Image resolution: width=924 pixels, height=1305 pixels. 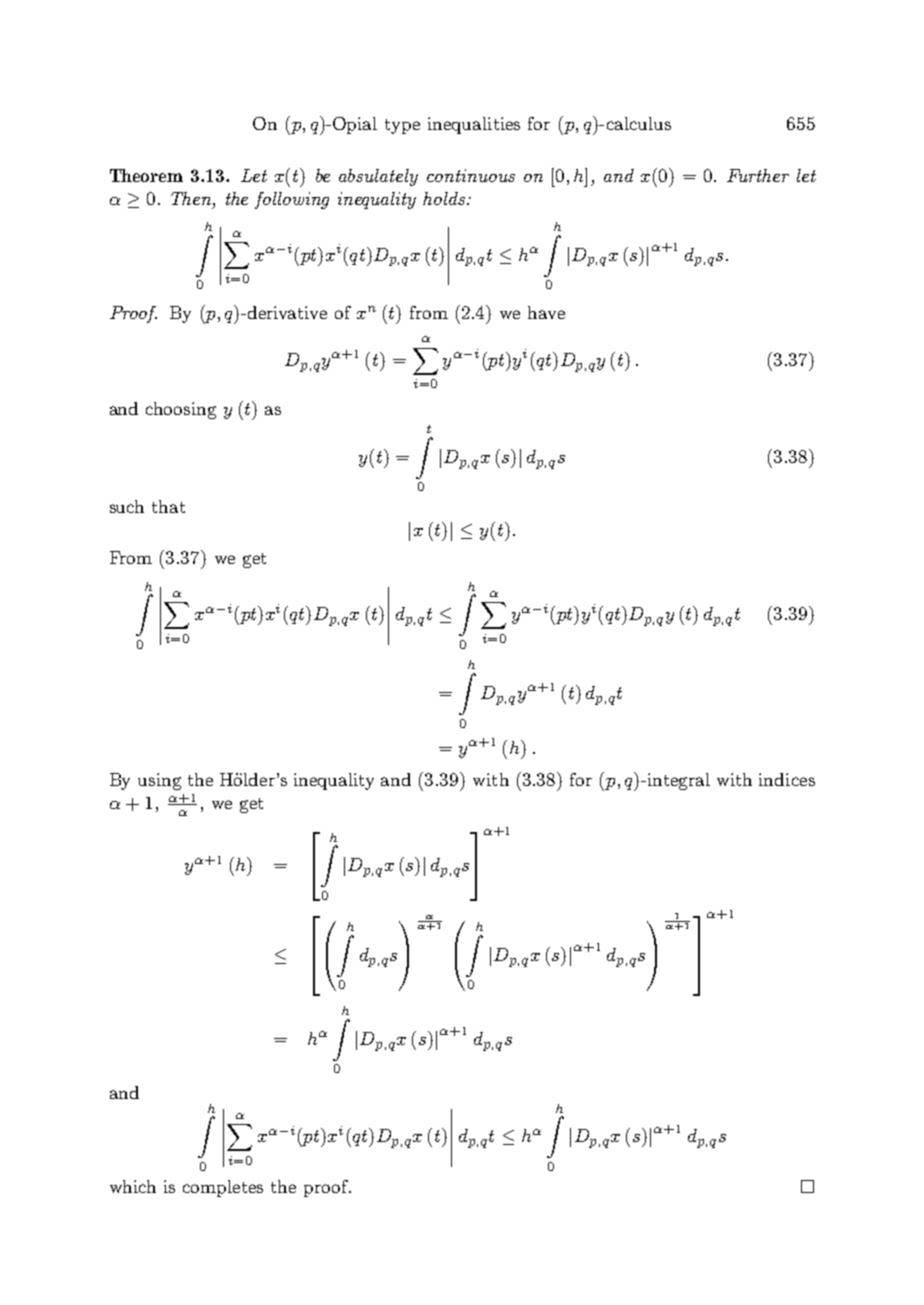 I want to click on which, so click(x=133, y=1186).
